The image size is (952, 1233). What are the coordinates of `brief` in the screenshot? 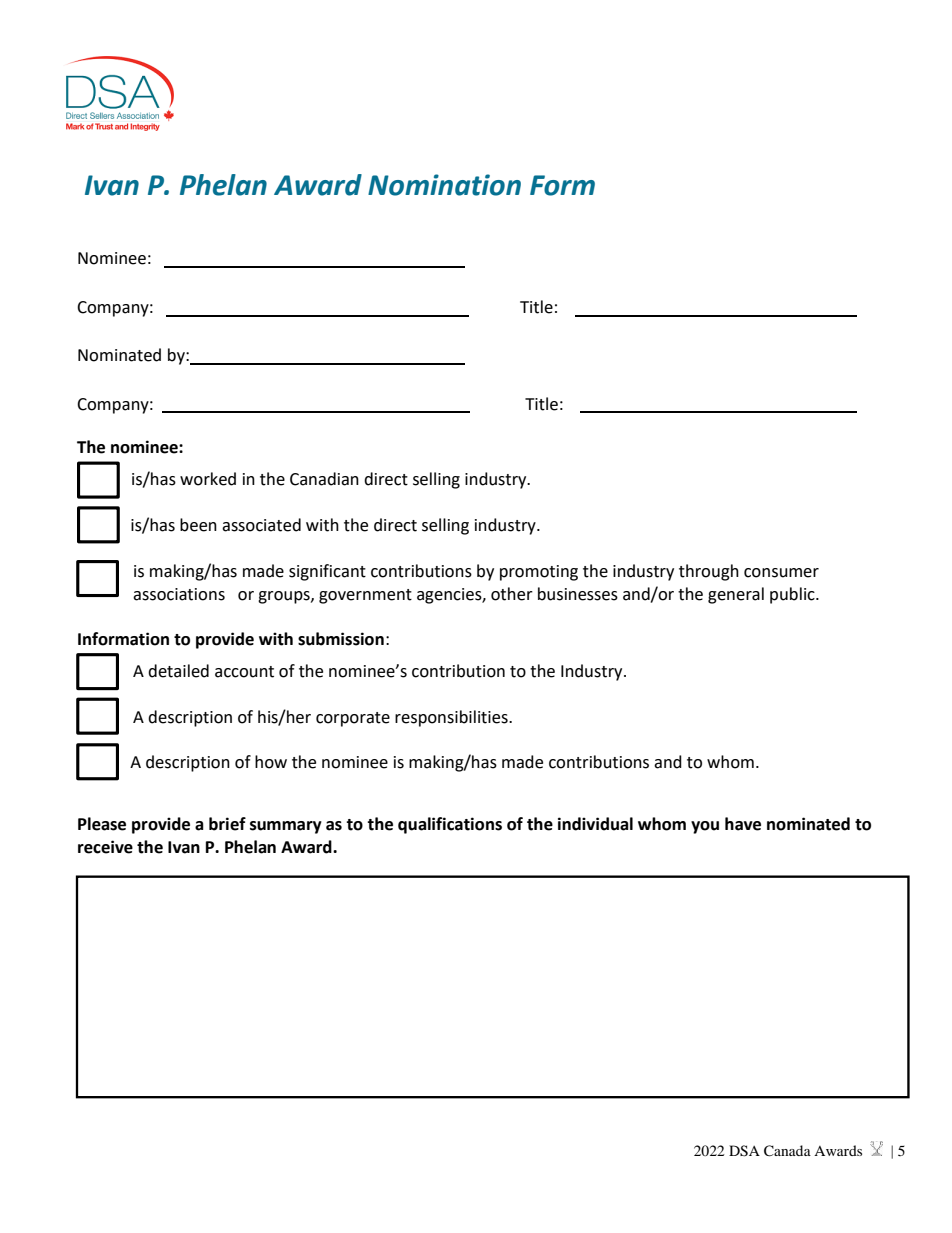 It's located at (227, 824).
